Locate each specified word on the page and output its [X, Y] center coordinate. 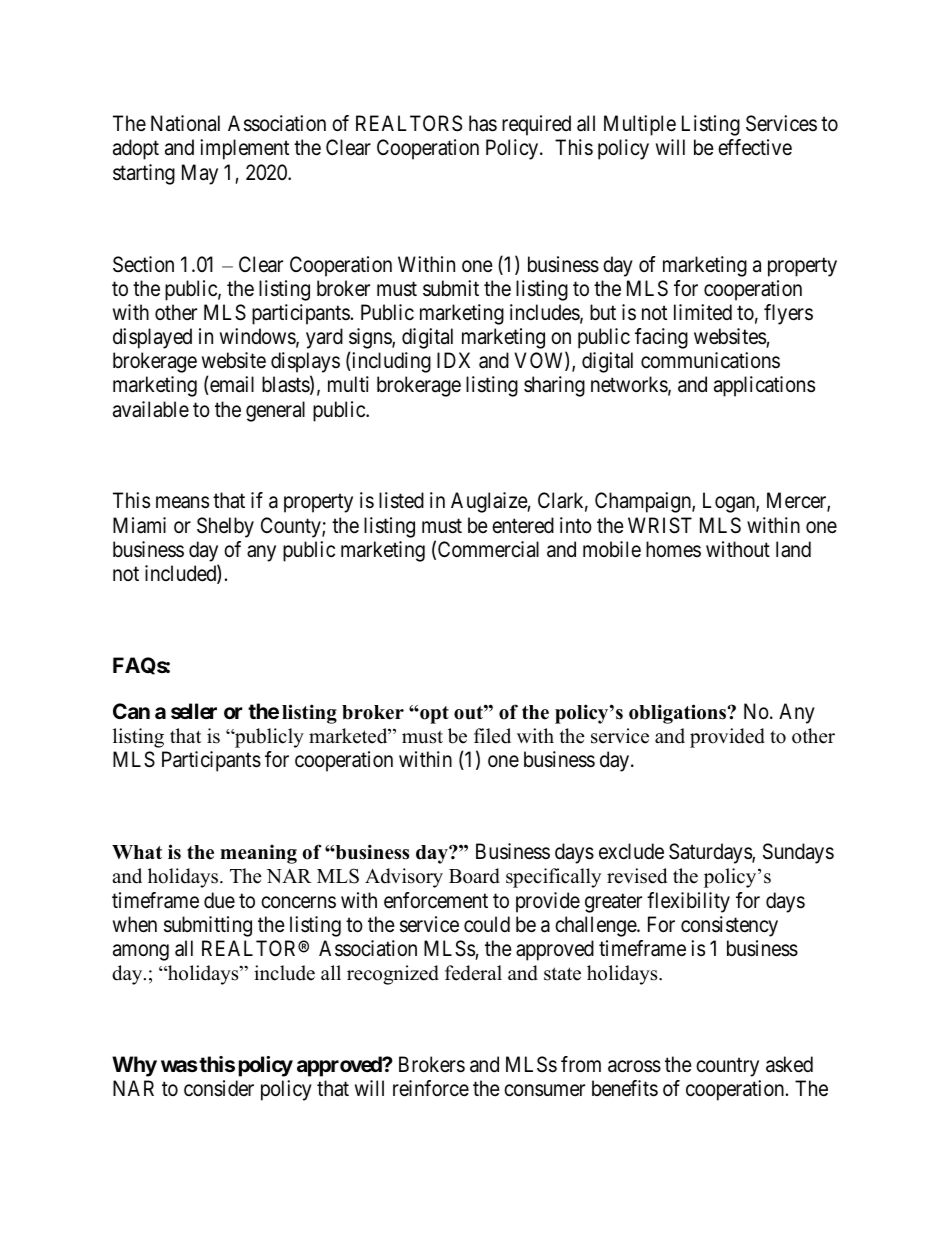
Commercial [488, 549]
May [200, 174]
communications [710, 360]
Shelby [225, 527]
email [231, 385]
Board [474, 876]
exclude [631, 851]
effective [755, 147]
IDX [453, 360]
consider [219, 1088]
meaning [258, 854]
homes [673, 549]
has [483, 123]
